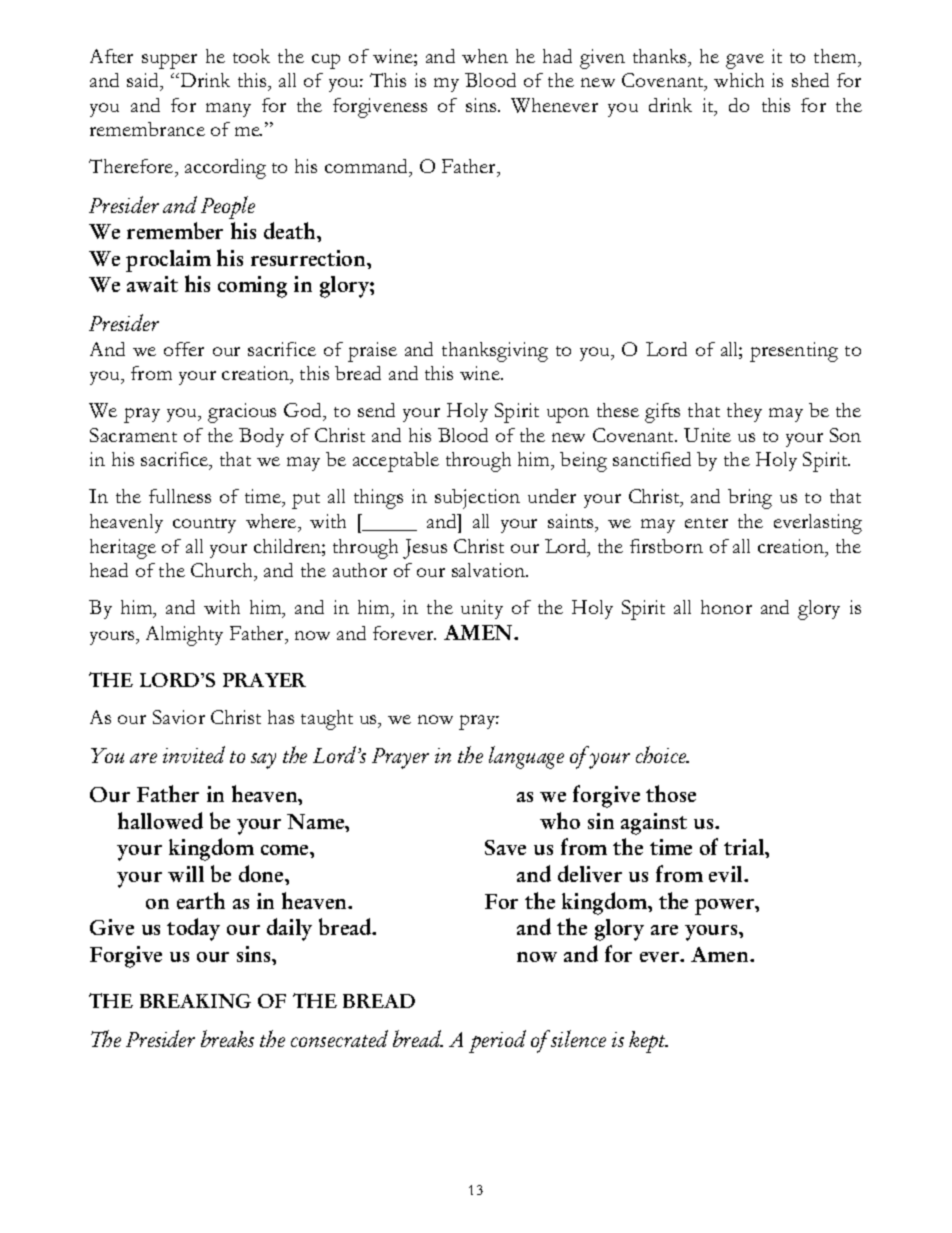  Describe the element at coordinates (739, 80) in the screenshot. I see `which` at that location.
